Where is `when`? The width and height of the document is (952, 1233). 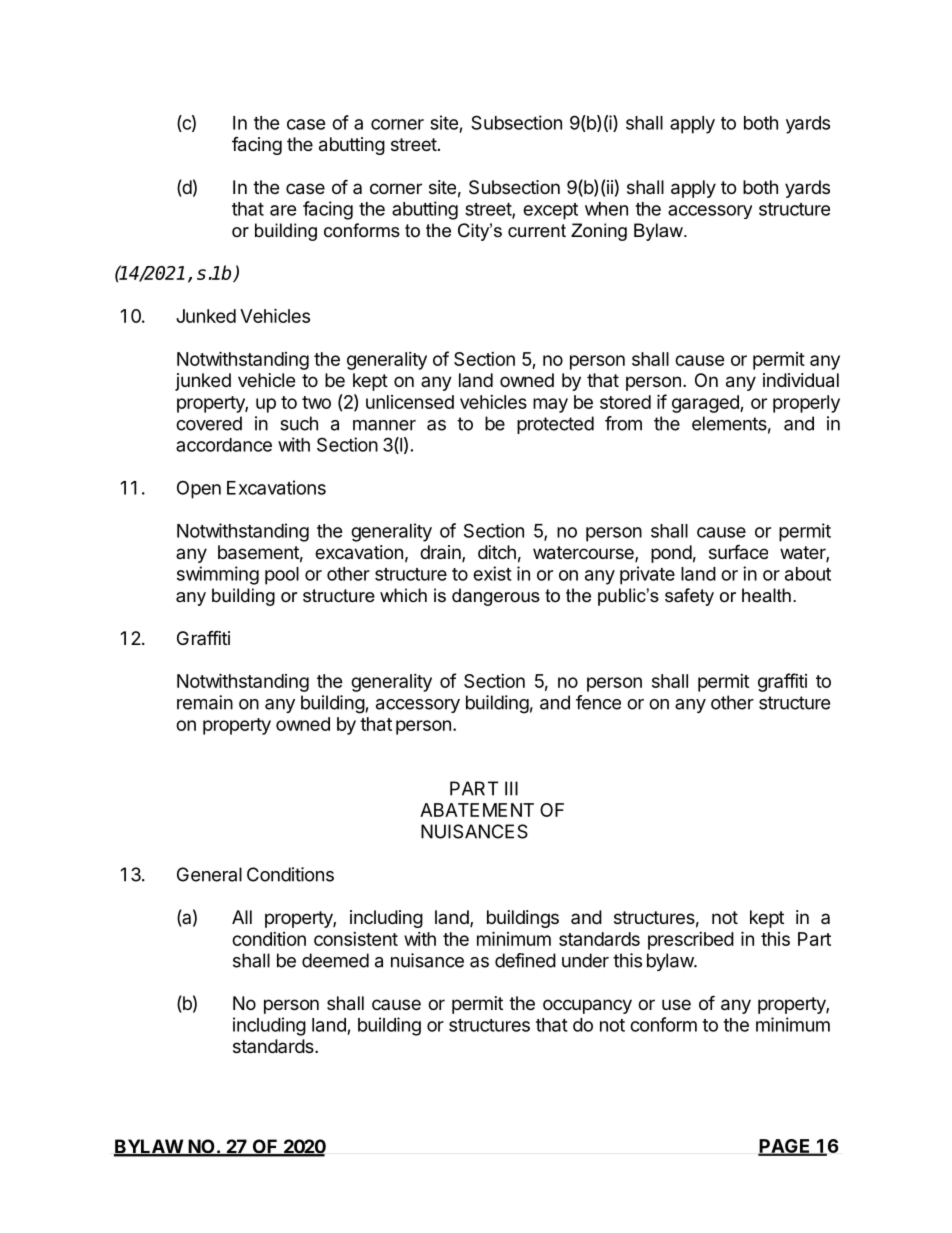
when is located at coordinates (606, 209).
